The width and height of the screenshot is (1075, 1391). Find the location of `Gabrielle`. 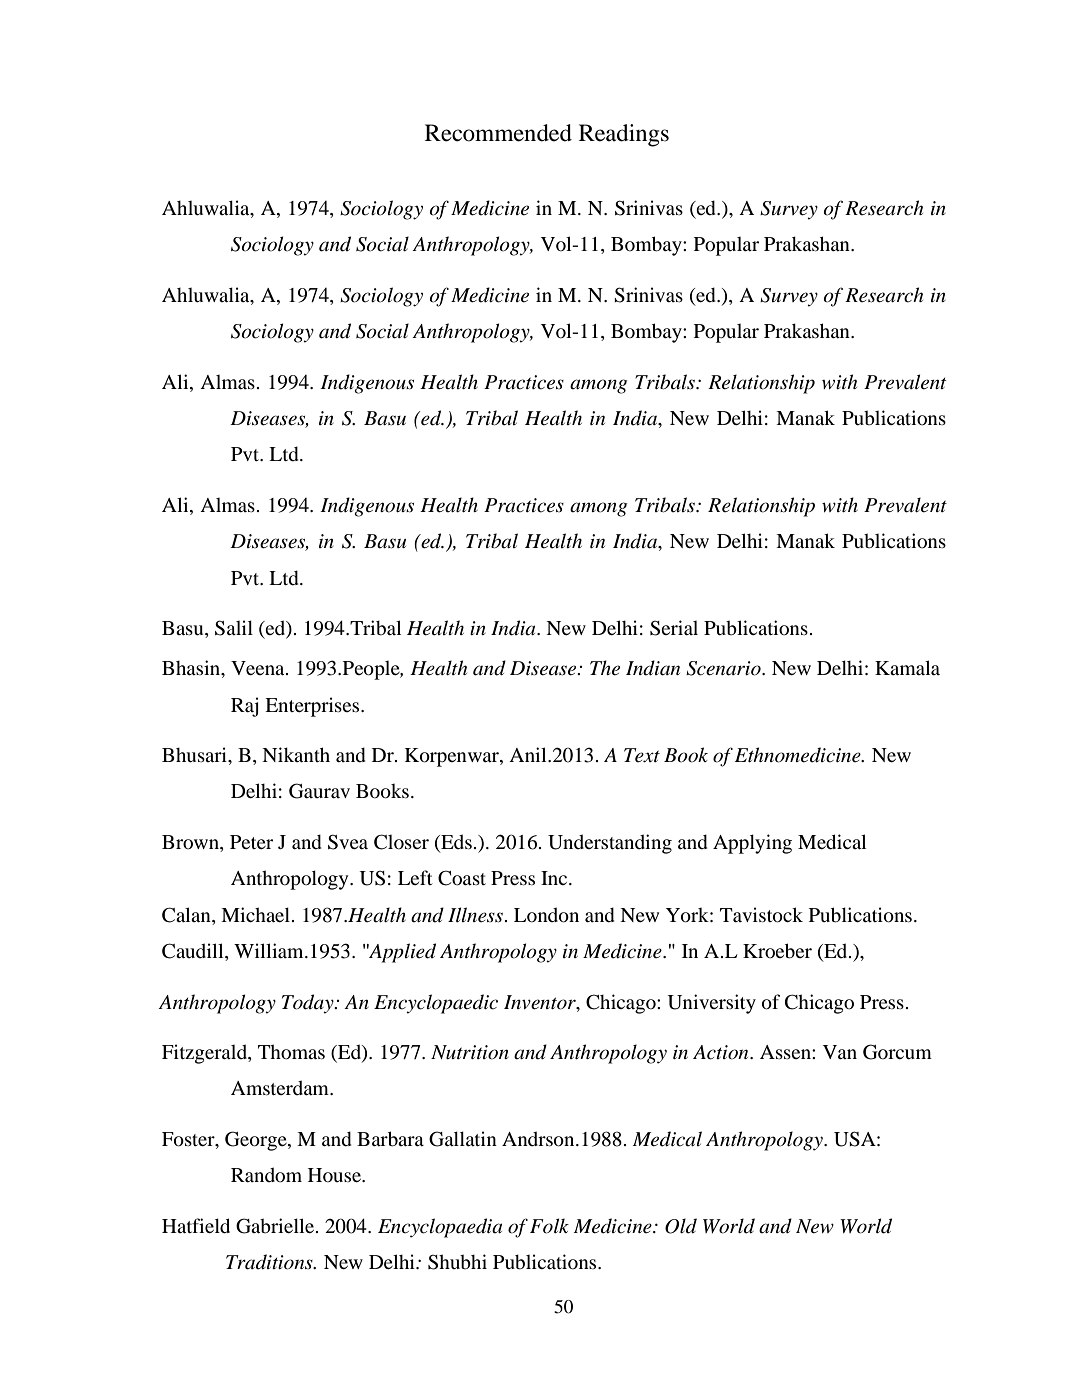

Gabrielle is located at coordinates (276, 1226).
